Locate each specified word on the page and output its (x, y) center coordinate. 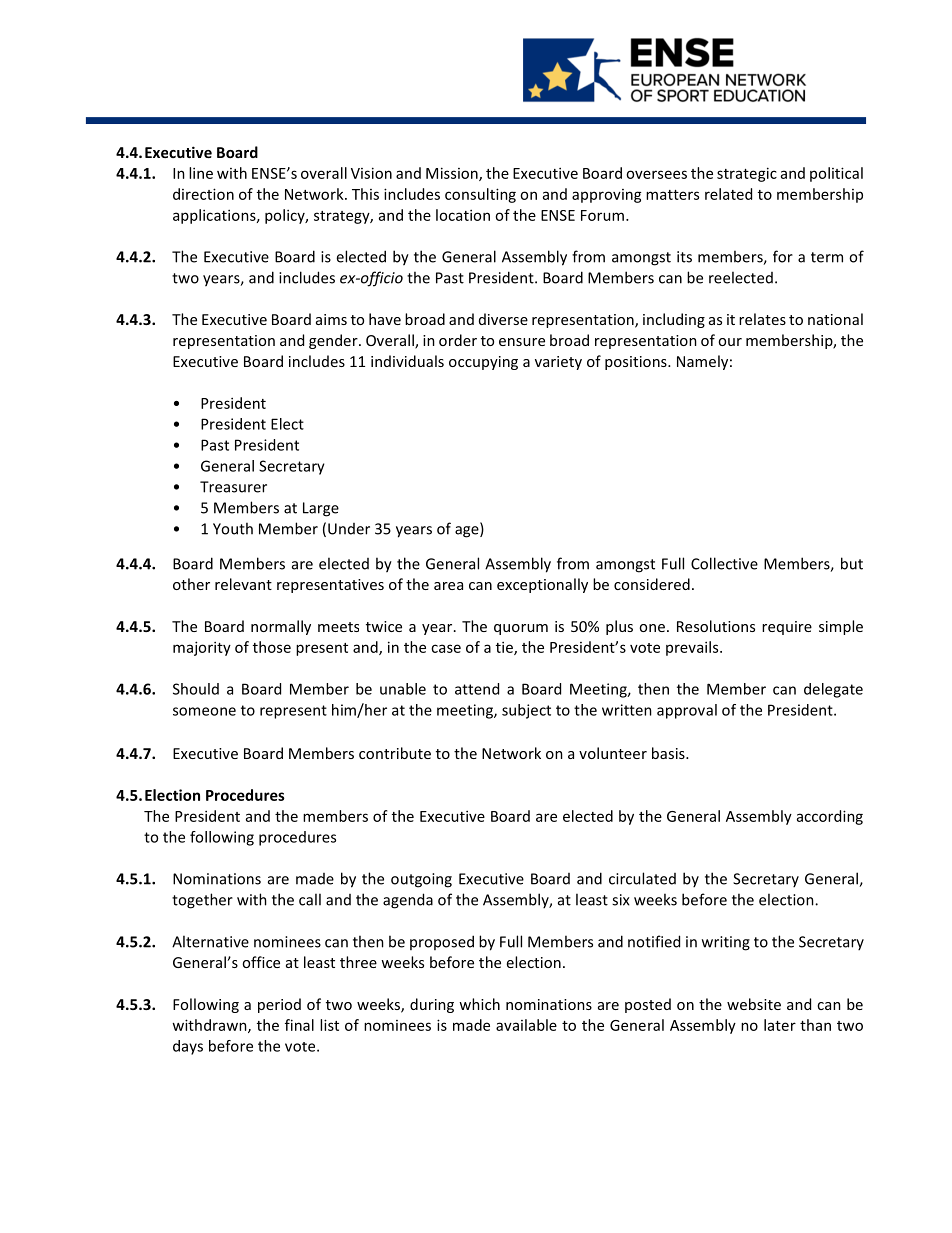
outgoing (421, 880)
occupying (483, 363)
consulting (480, 195)
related (728, 194)
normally (281, 627)
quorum (521, 629)
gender (334, 341)
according (830, 817)
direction (203, 194)
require (787, 628)
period (279, 1005)
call (310, 899)
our (730, 342)
